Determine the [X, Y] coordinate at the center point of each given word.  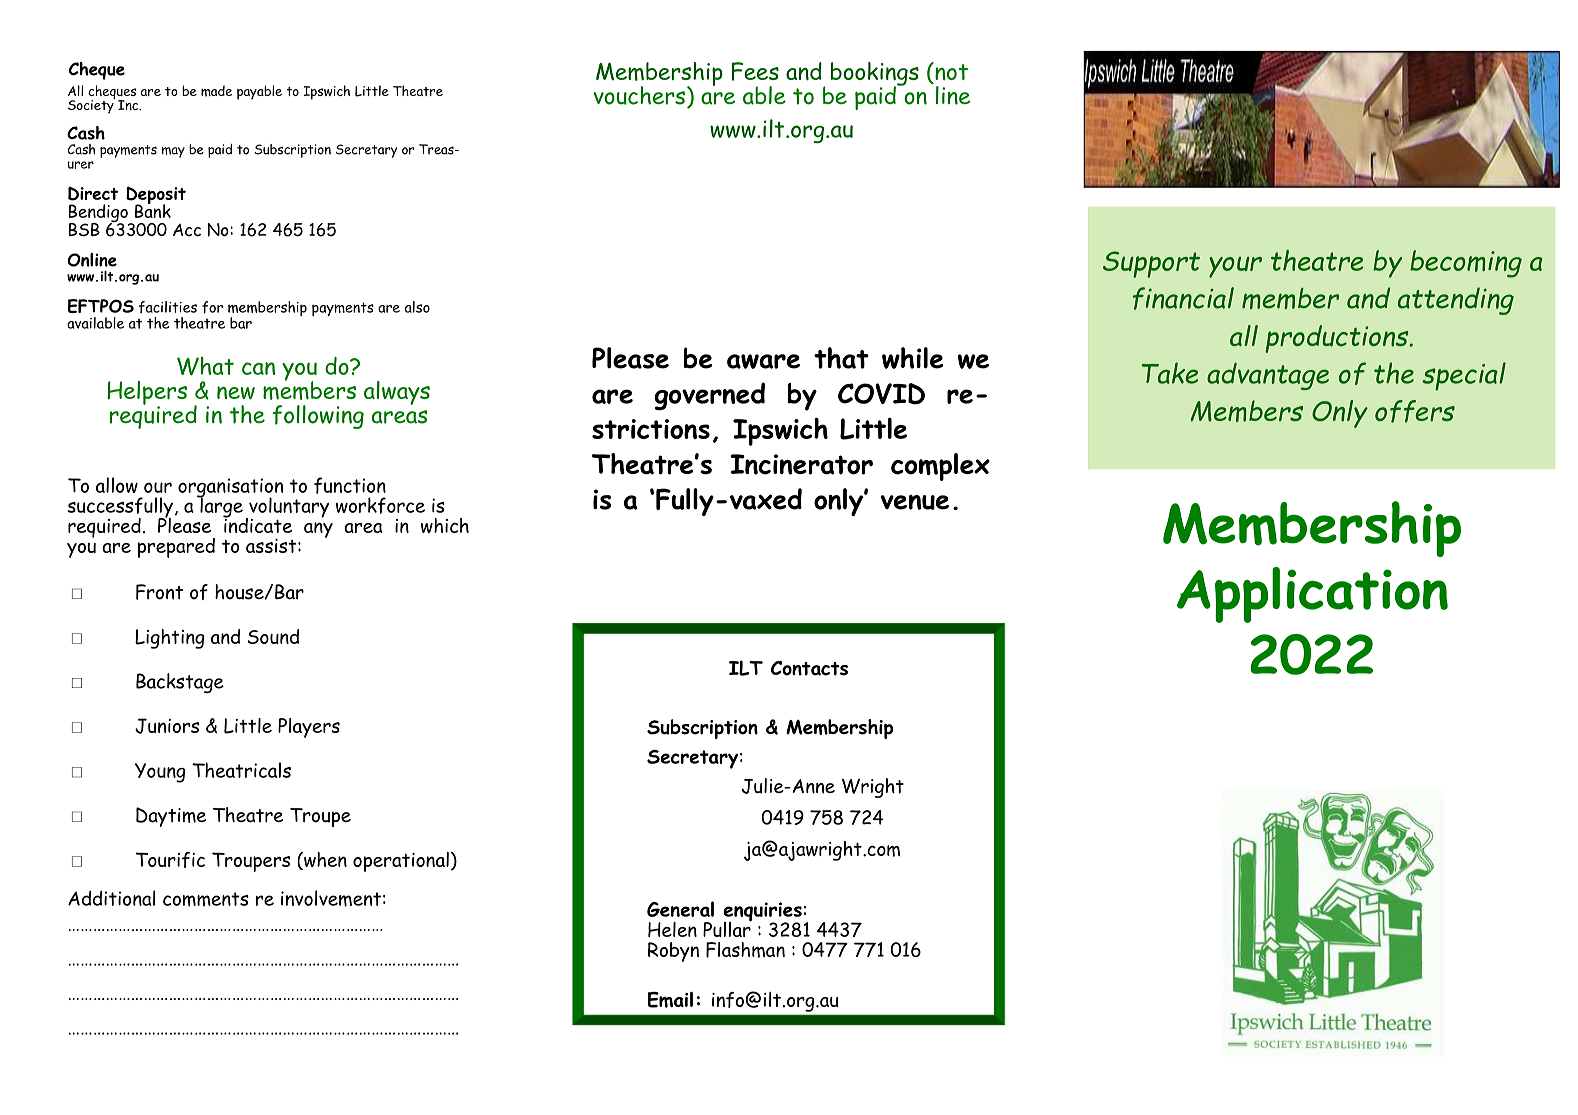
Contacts [809, 668]
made [216, 91]
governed [709, 396]
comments [206, 899]
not [950, 71]
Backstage [180, 683]
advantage [1268, 376]
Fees [755, 71]
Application [1312, 595]
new [236, 393]
